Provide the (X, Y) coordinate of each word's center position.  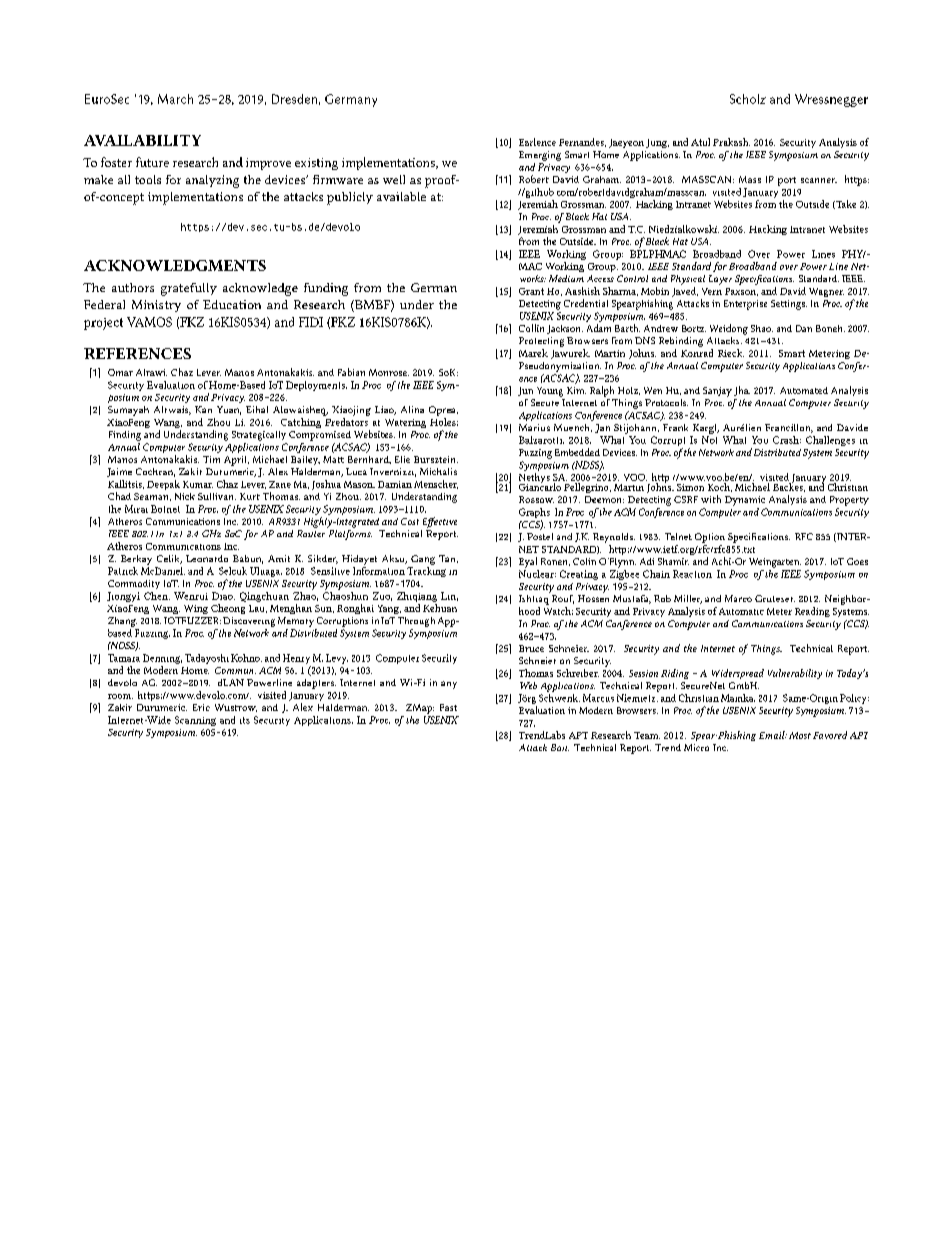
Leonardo (207, 558)
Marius (534, 427)
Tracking (426, 572)
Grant (531, 291)
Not (709, 440)
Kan (203, 409)
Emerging (540, 156)
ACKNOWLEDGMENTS (175, 265)
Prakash (731, 142)
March (175, 99)
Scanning (195, 721)
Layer (720, 280)
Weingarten (775, 563)
